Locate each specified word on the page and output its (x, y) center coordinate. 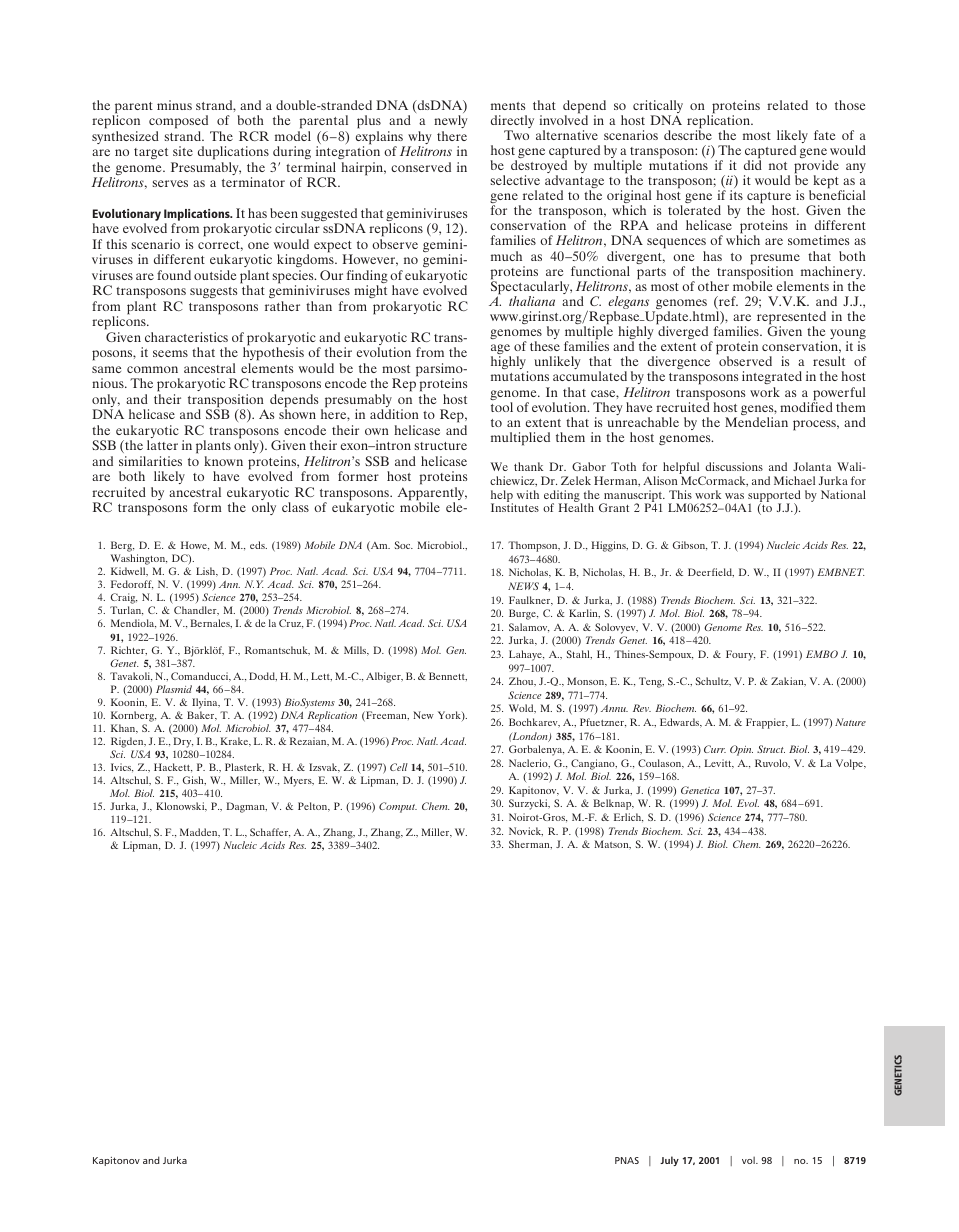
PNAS (627, 1160)
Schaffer (270, 832)
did (753, 164)
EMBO (822, 654)
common (152, 369)
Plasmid (174, 689)
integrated (772, 379)
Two (516, 135)
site (183, 151)
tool (502, 407)
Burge (523, 614)
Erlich (628, 817)
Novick (526, 831)
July (669, 1161)
